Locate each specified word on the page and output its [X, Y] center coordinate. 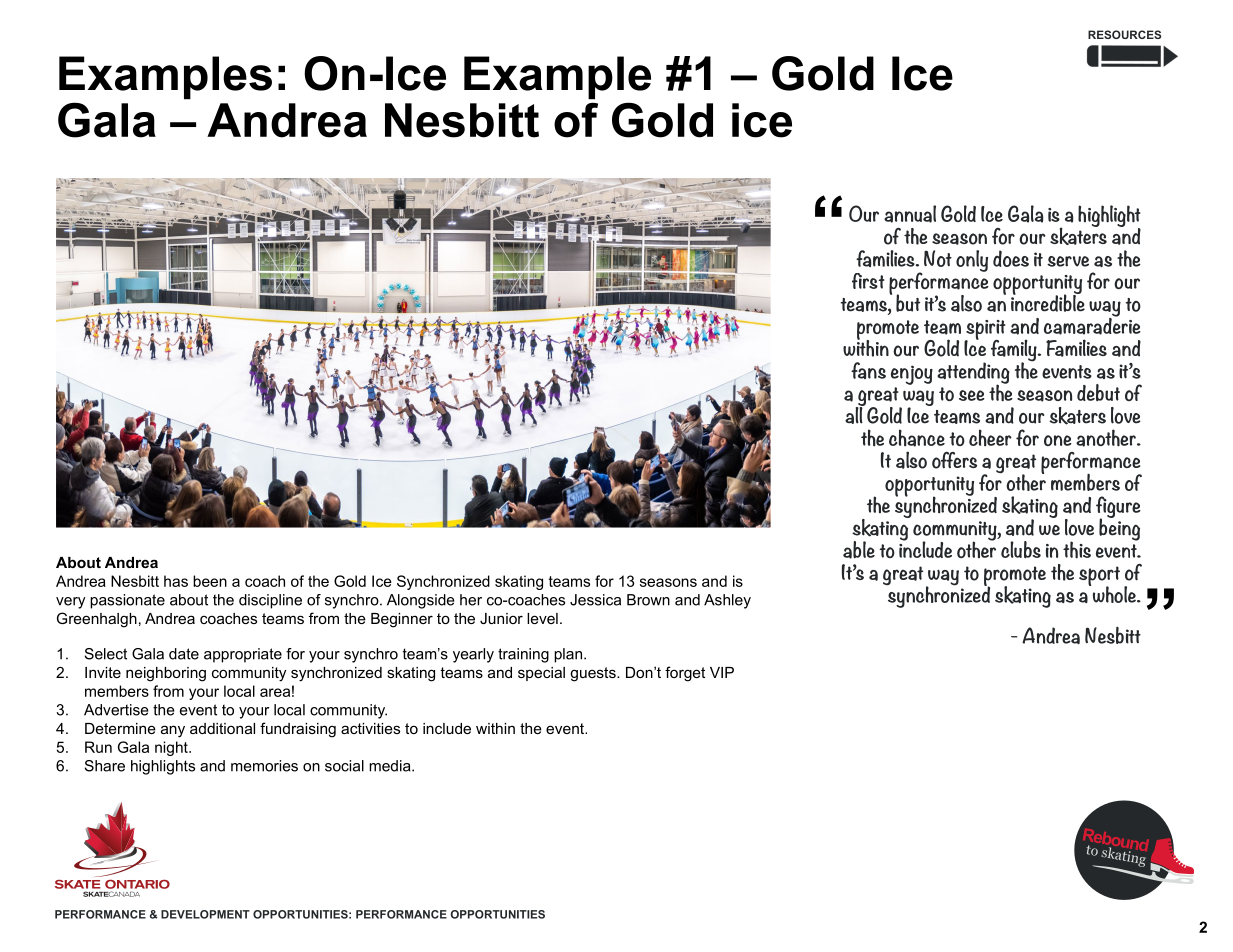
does [1011, 258]
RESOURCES [1124, 34]
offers [954, 460]
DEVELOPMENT [205, 914]
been [210, 581]
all [855, 414]
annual [910, 214]
